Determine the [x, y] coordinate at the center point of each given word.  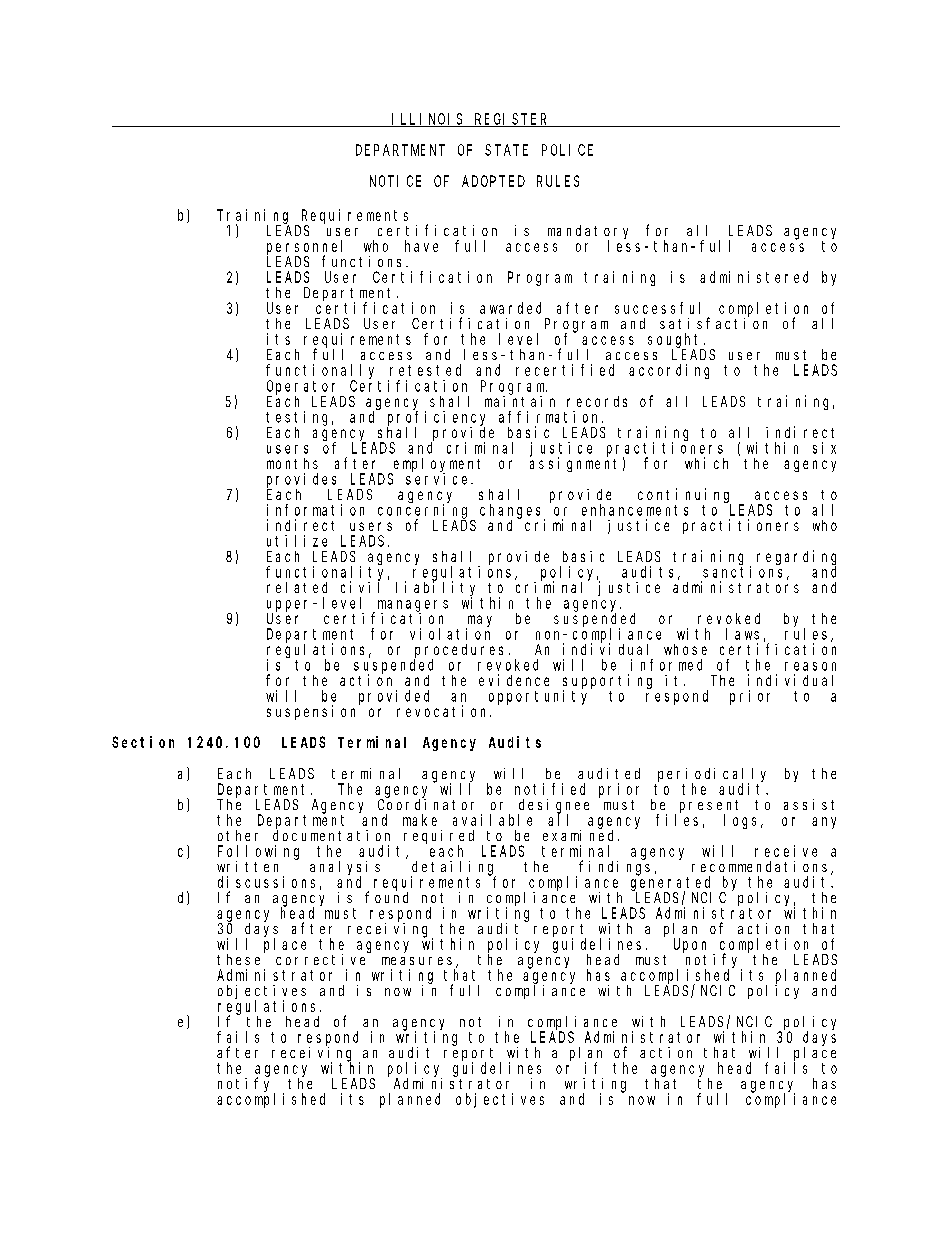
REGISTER [511, 120]
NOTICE [395, 181]
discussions [266, 882]
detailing [453, 869]
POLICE [567, 150]
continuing [684, 496]
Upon [690, 946]
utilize [297, 541]
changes [512, 512]
